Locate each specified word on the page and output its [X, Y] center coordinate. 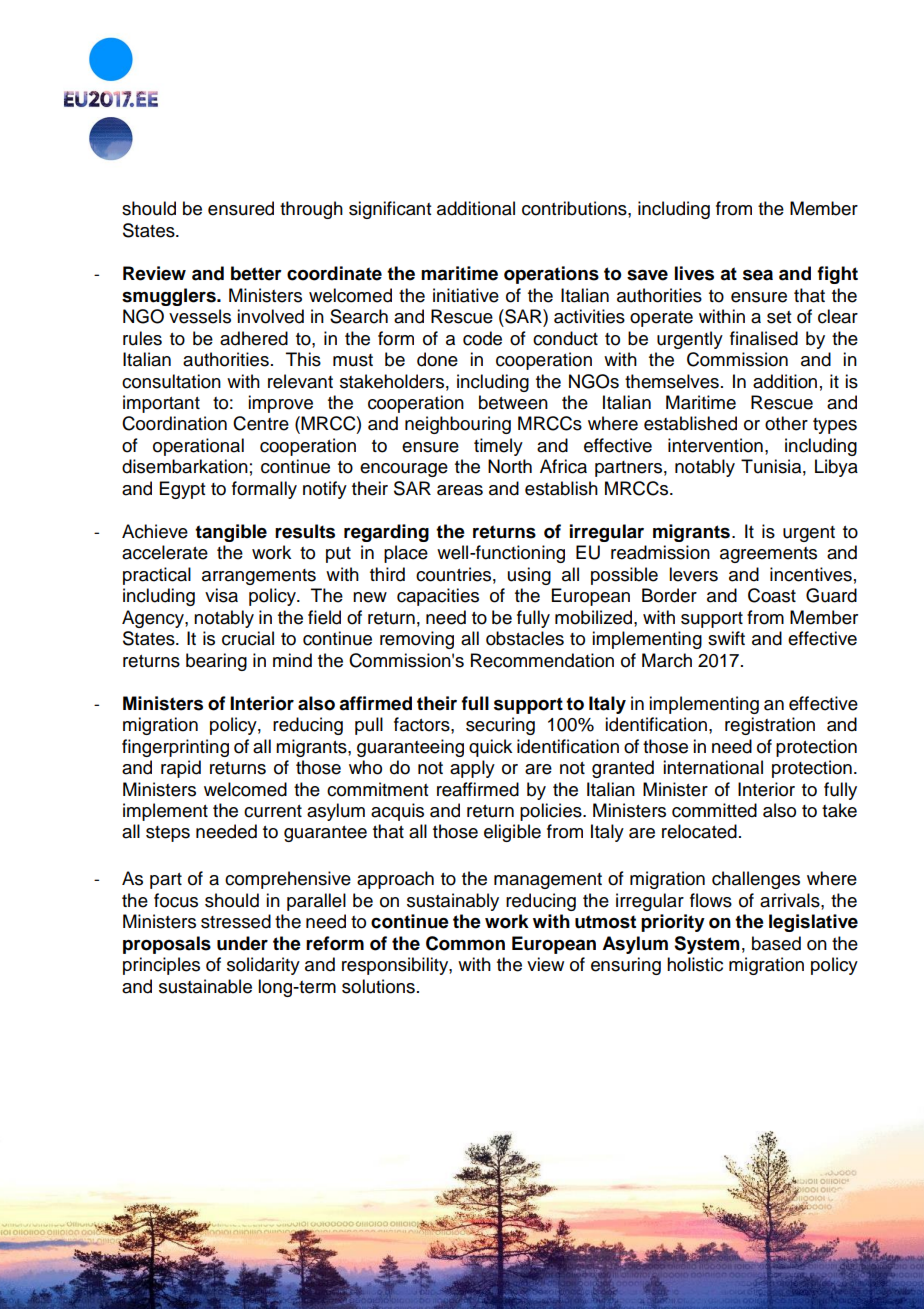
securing [500, 726]
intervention [715, 445]
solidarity [263, 966]
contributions [575, 208]
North [510, 466]
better [256, 273]
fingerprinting [175, 748]
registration [770, 726]
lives [694, 273]
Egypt [182, 490]
